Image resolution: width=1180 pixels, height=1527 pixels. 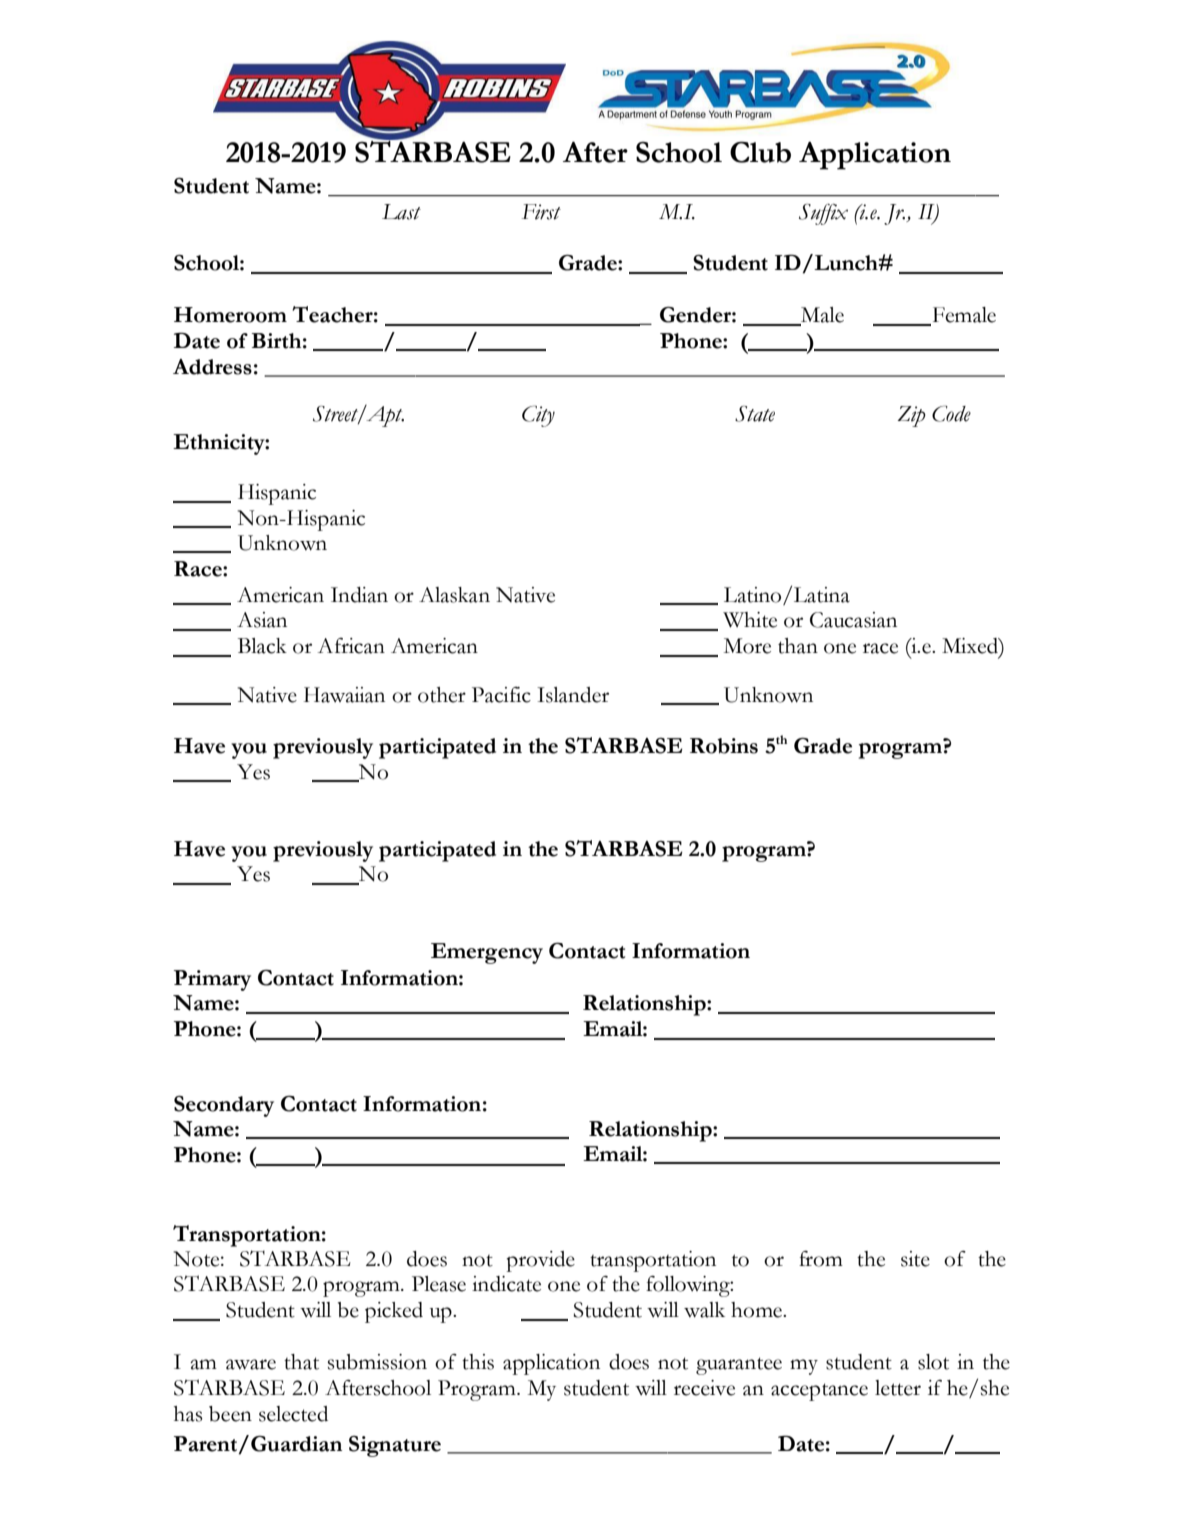 I want to click on provide, so click(x=541, y=1261).
